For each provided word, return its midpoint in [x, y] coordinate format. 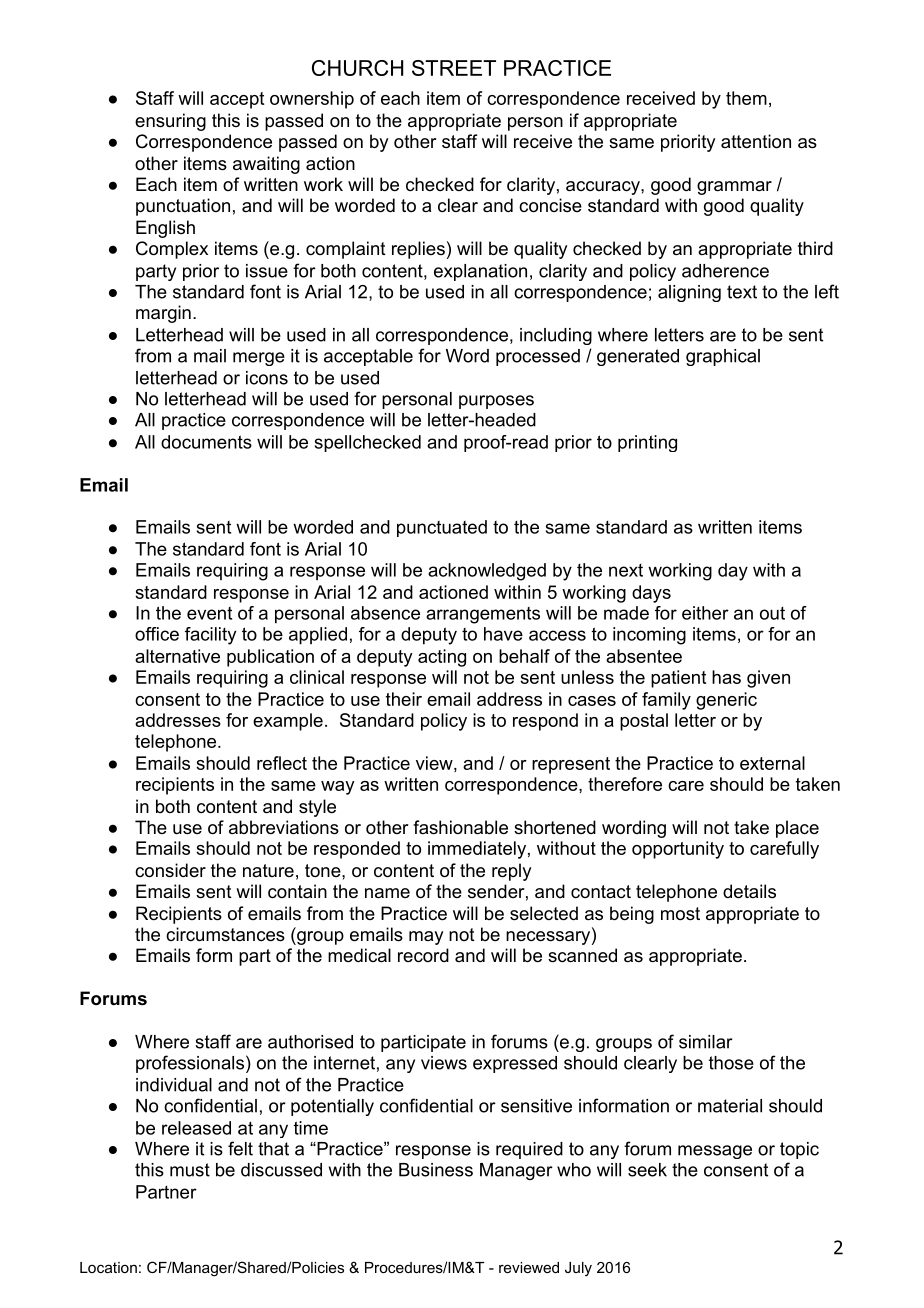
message [715, 1152]
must [190, 1170]
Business [436, 1170]
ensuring [170, 122]
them [746, 98]
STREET [454, 68]
